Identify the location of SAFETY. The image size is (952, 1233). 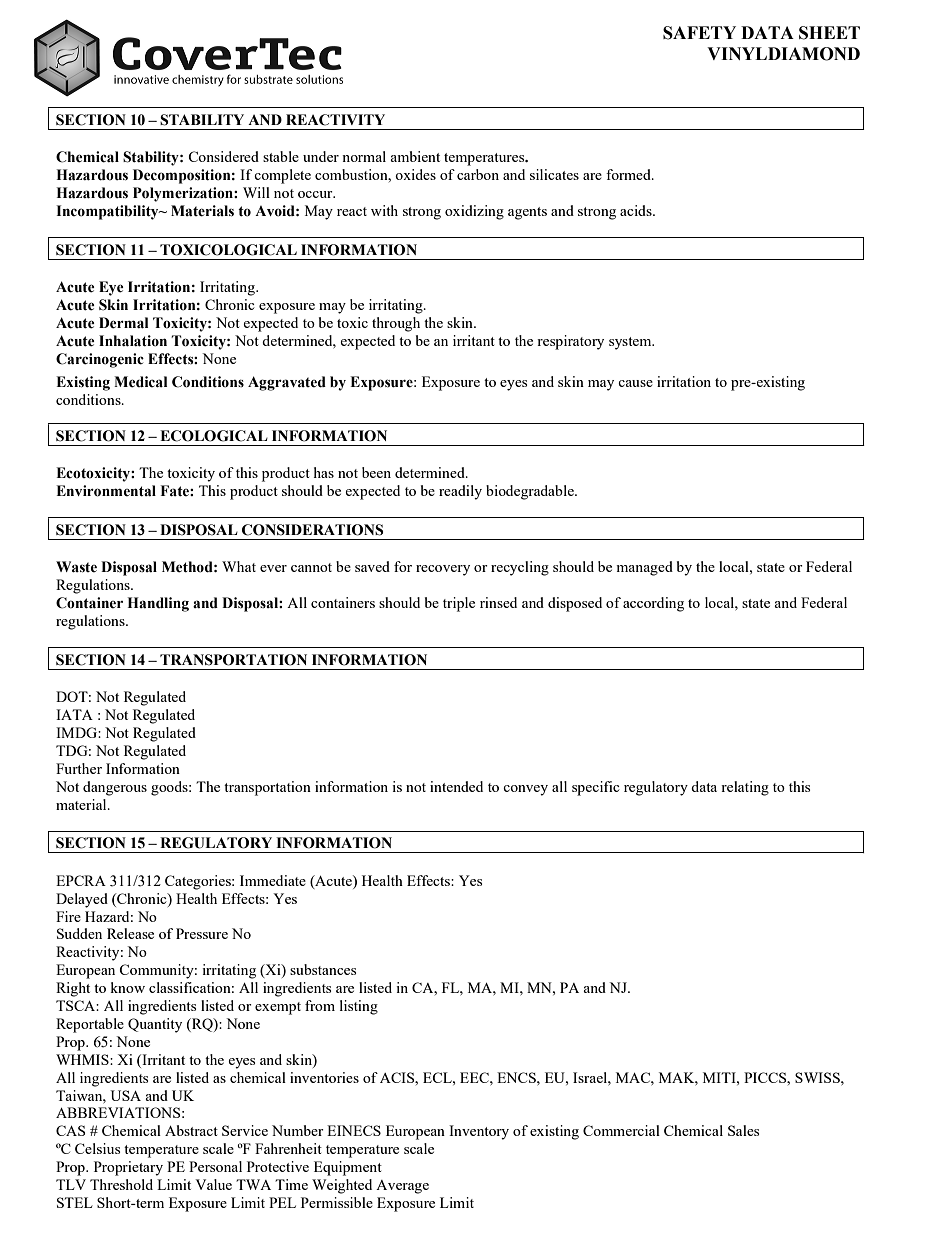
(699, 33).
